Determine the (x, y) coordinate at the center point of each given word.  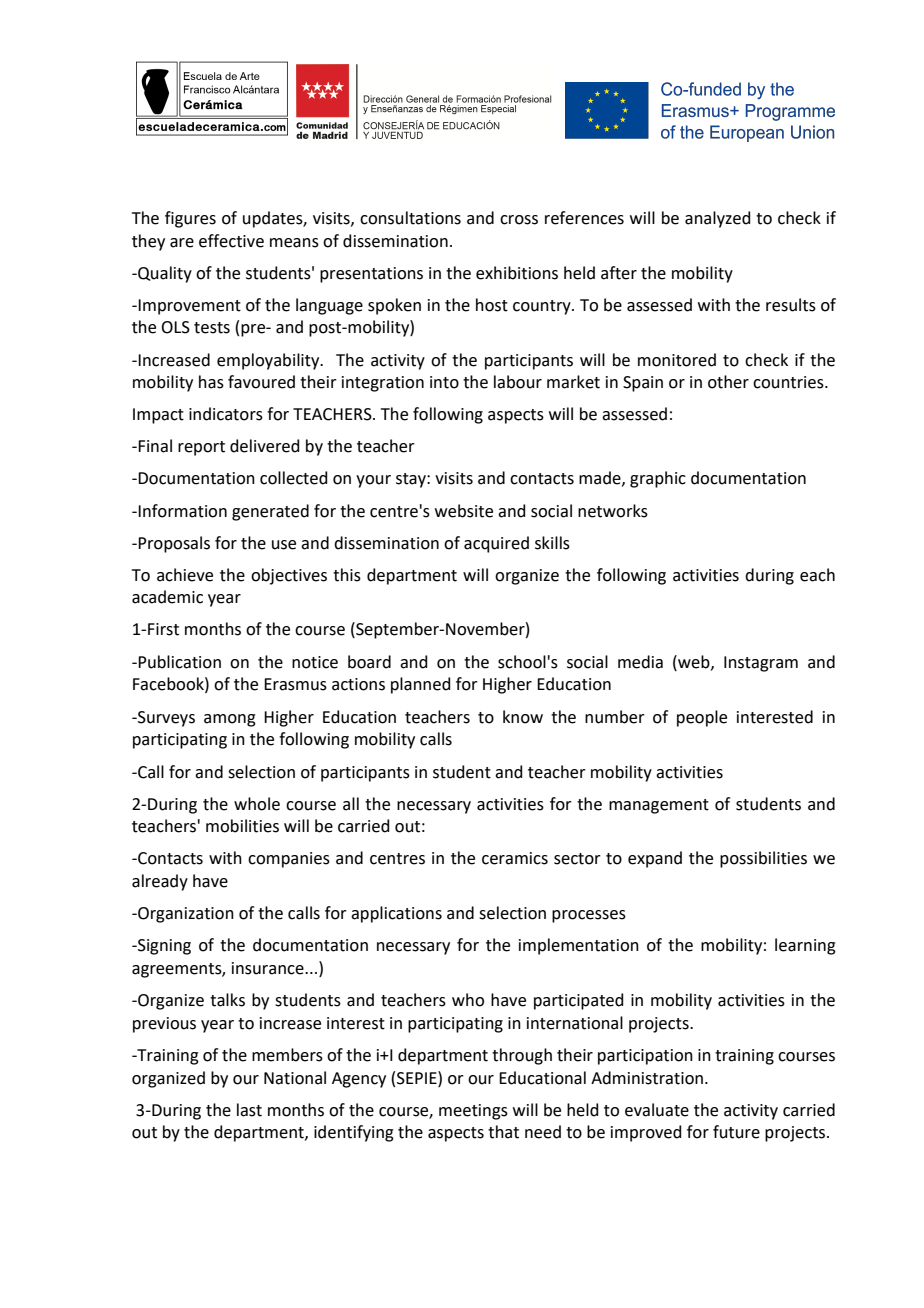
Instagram (761, 664)
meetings (473, 1112)
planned (421, 685)
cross (519, 220)
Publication (179, 662)
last (249, 1110)
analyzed (718, 219)
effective (231, 241)
